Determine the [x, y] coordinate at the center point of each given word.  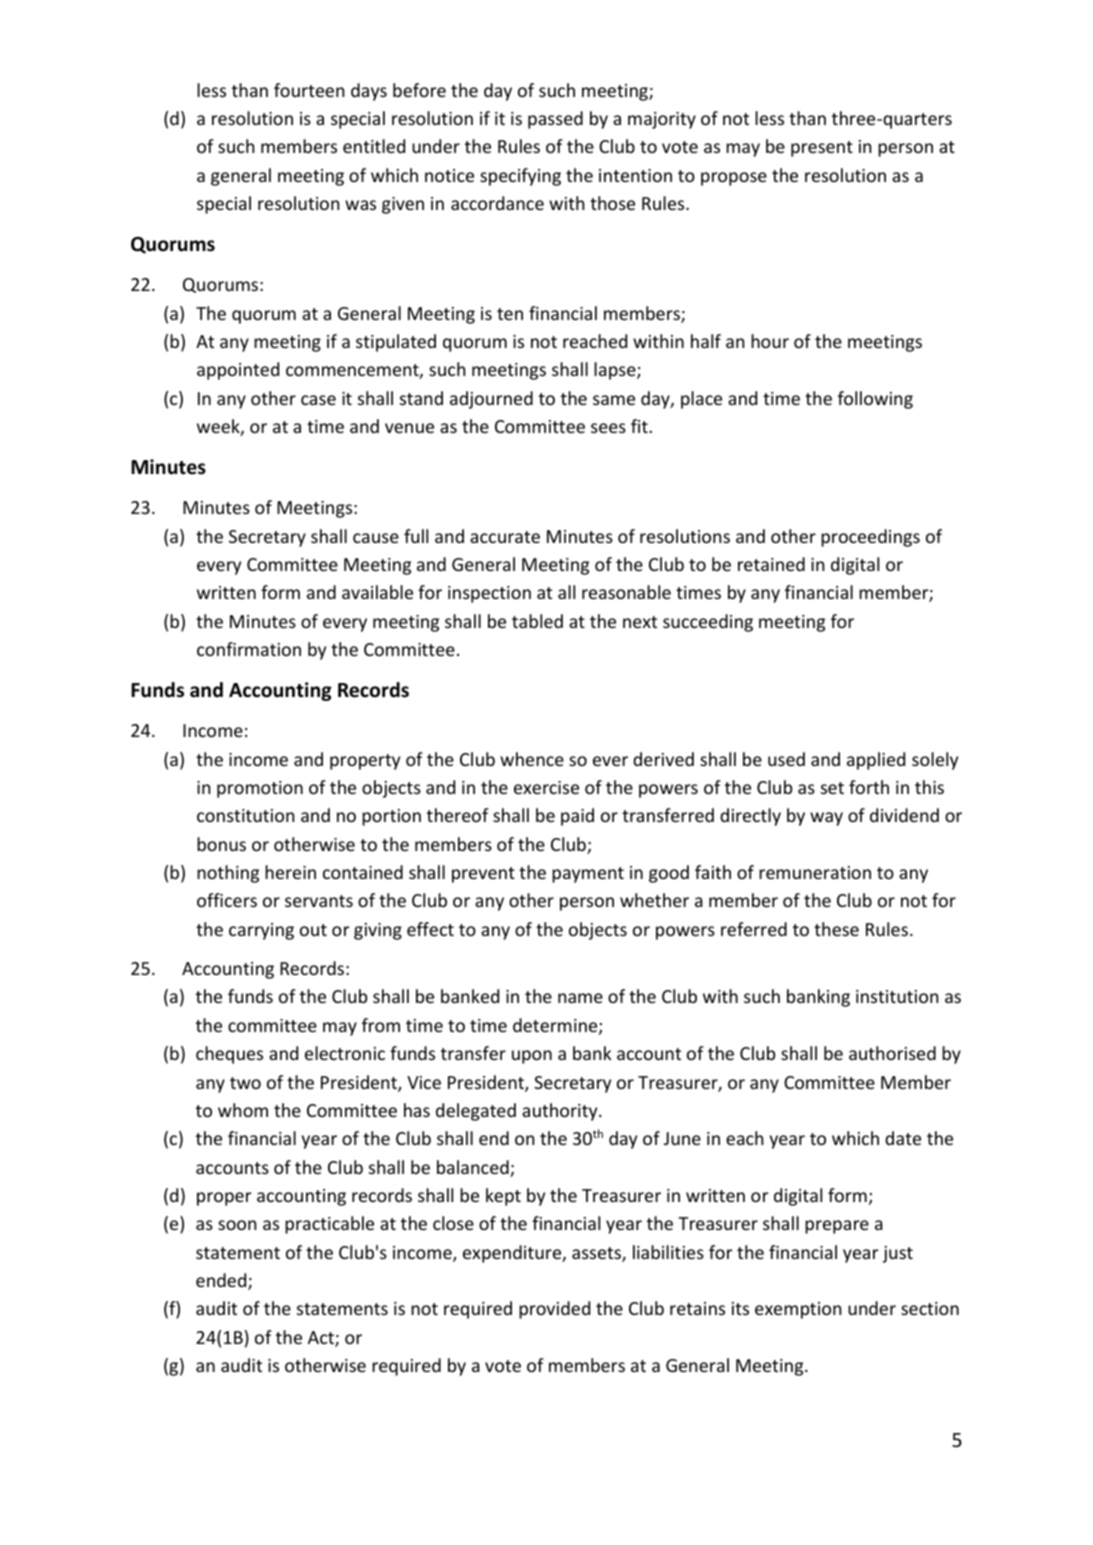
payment [588, 875]
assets [597, 1254]
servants [319, 901]
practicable [329, 1225]
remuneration [815, 872]
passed [555, 120]
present [822, 149]
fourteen [309, 90]
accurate [505, 537]
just [898, 1254]
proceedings [870, 538]
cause [376, 538]
